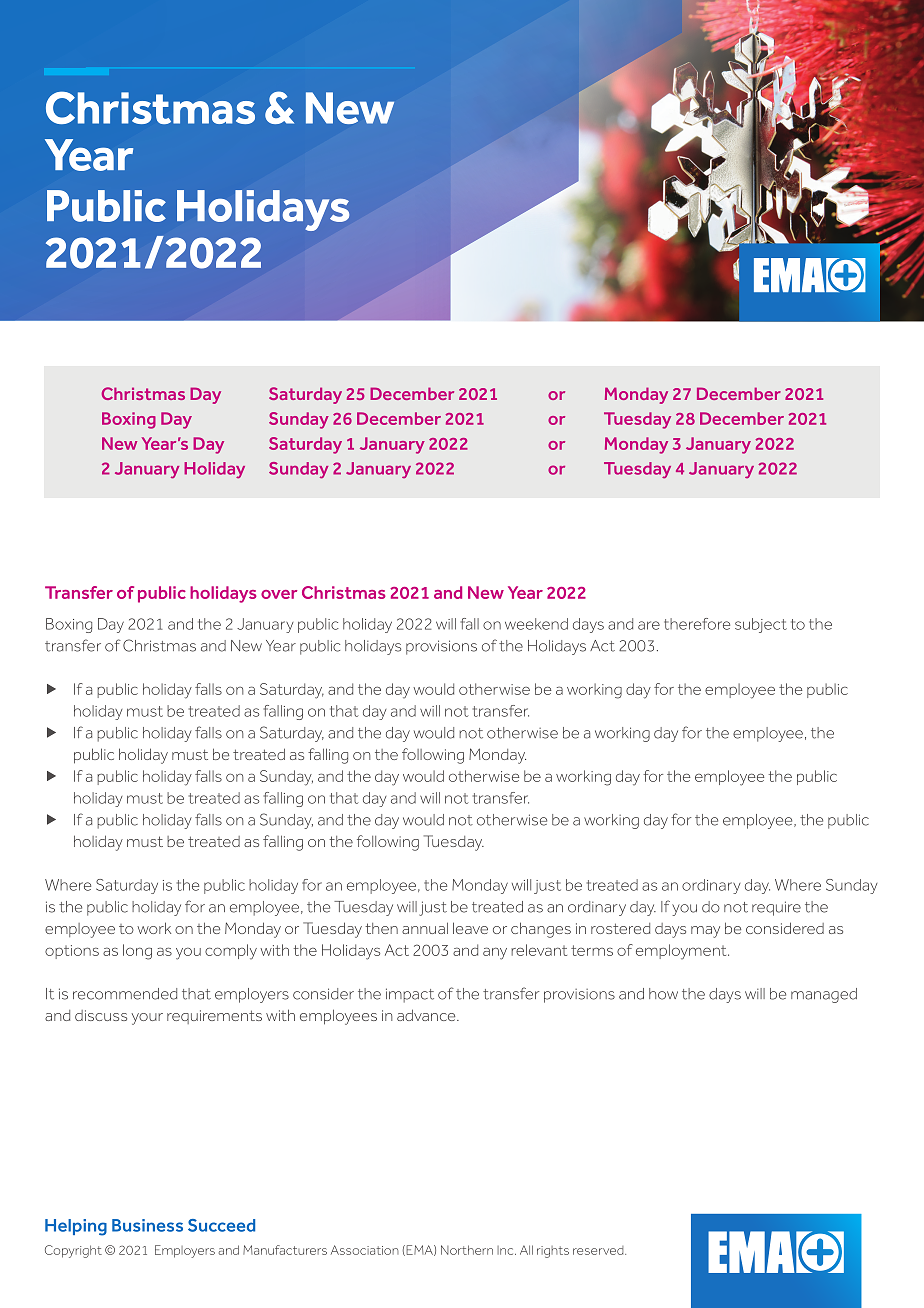 The width and height of the screenshot is (924, 1308). Describe the element at coordinates (470, 928) in the screenshot. I see `leave` at that location.
